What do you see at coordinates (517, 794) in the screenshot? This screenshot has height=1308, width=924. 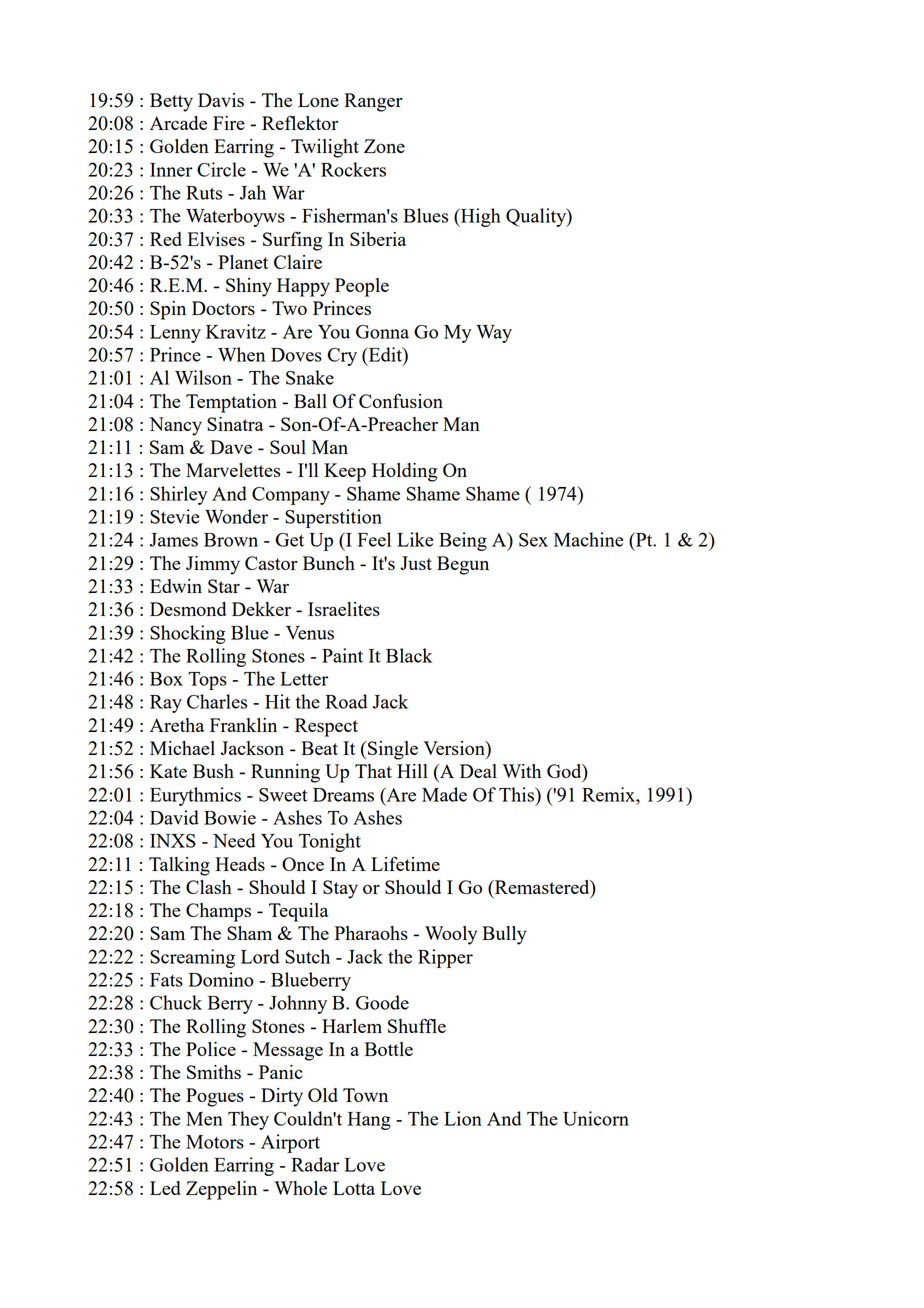 I see `This` at bounding box center [517, 794].
